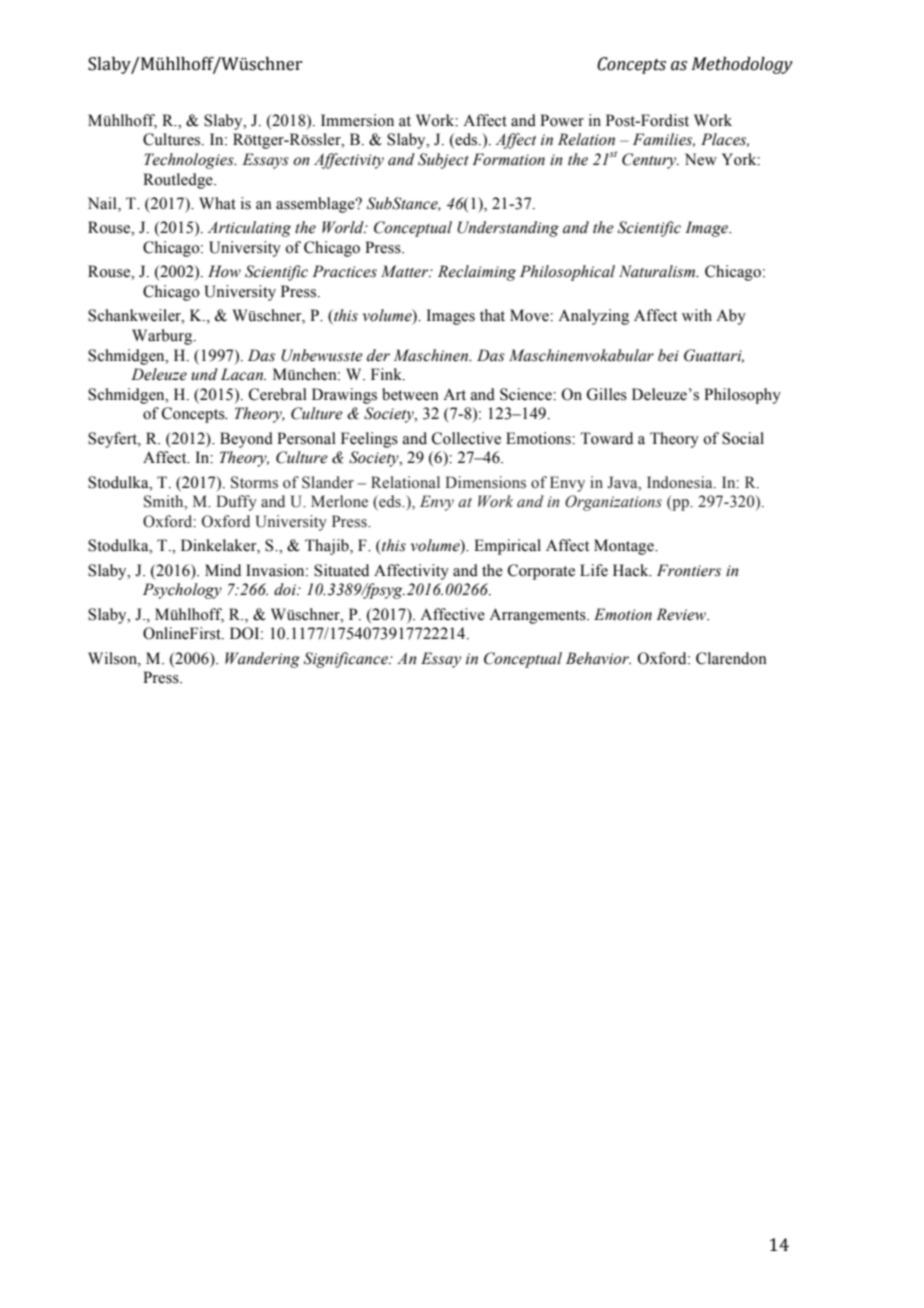 The height and width of the page is (1308, 924). What do you see at coordinates (163, 337) in the page?
I see `Warburg` at bounding box center [163, 337].
